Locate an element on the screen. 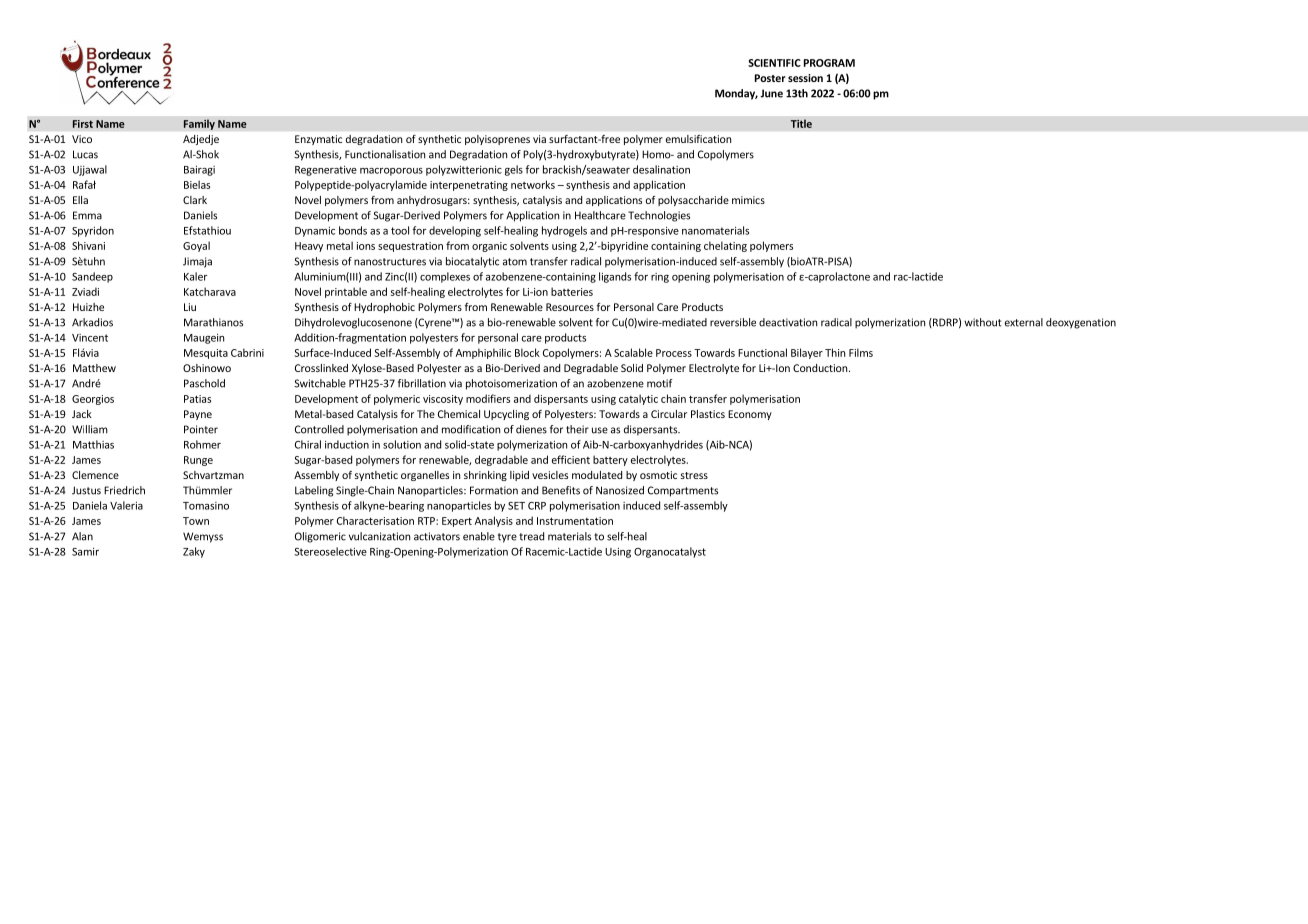  Town is located at coordinates (196, 521).
